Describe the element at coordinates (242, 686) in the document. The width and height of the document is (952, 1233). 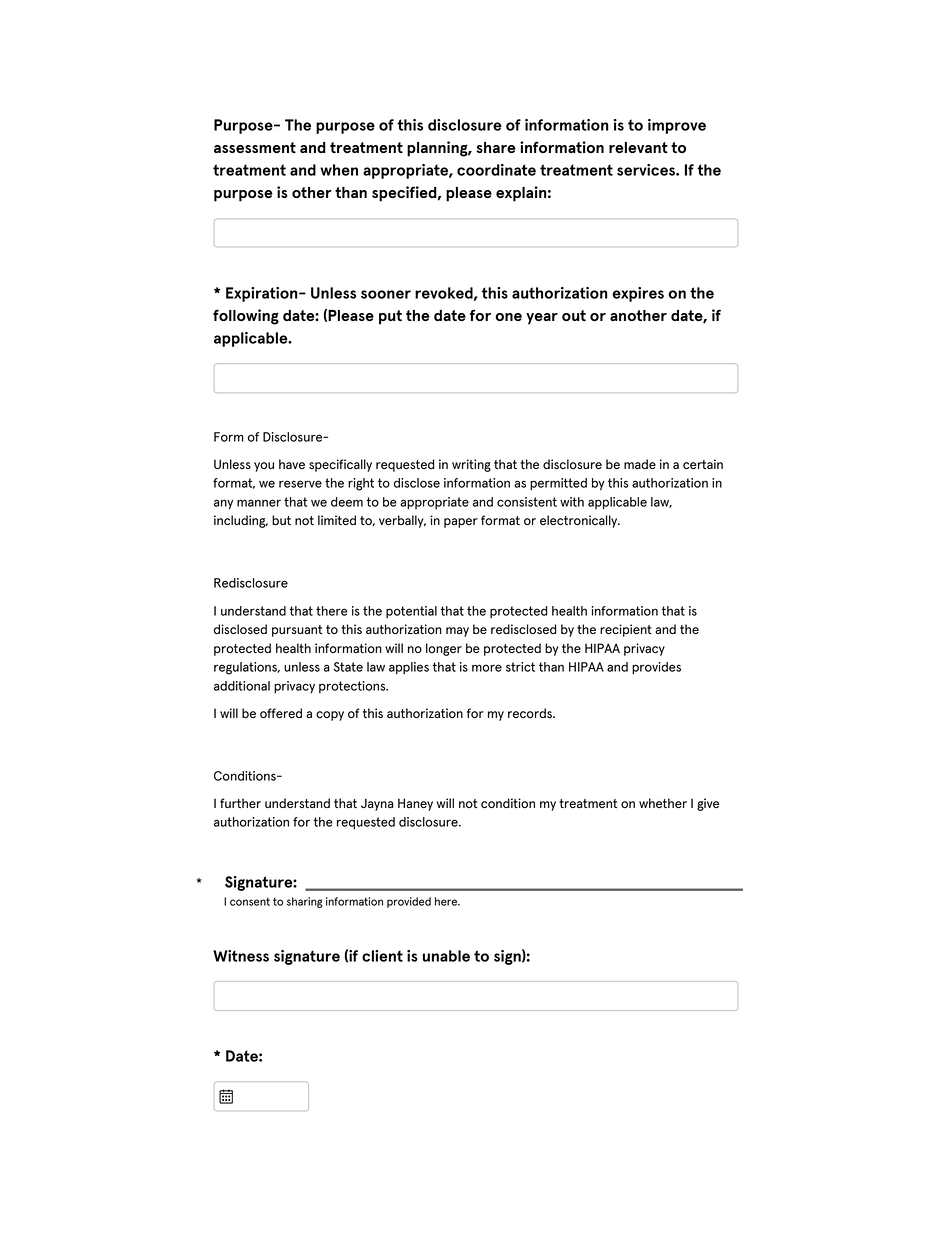
I see `additional` at that location.
